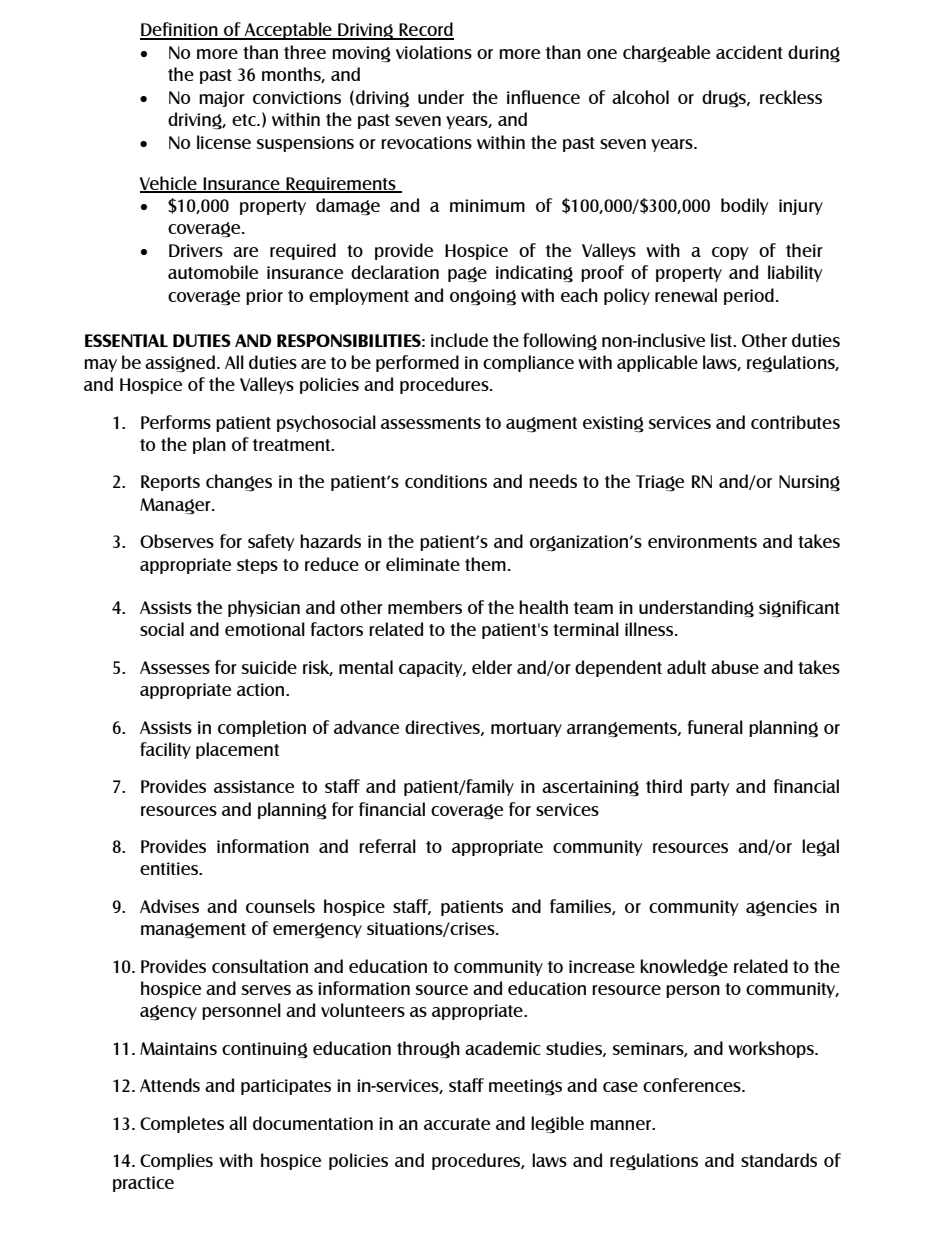 This image has width=952, height=1233. What do you see at coordinates (175, 667) in the image?
I see `Assesses` at bounding box center [175, 667].
